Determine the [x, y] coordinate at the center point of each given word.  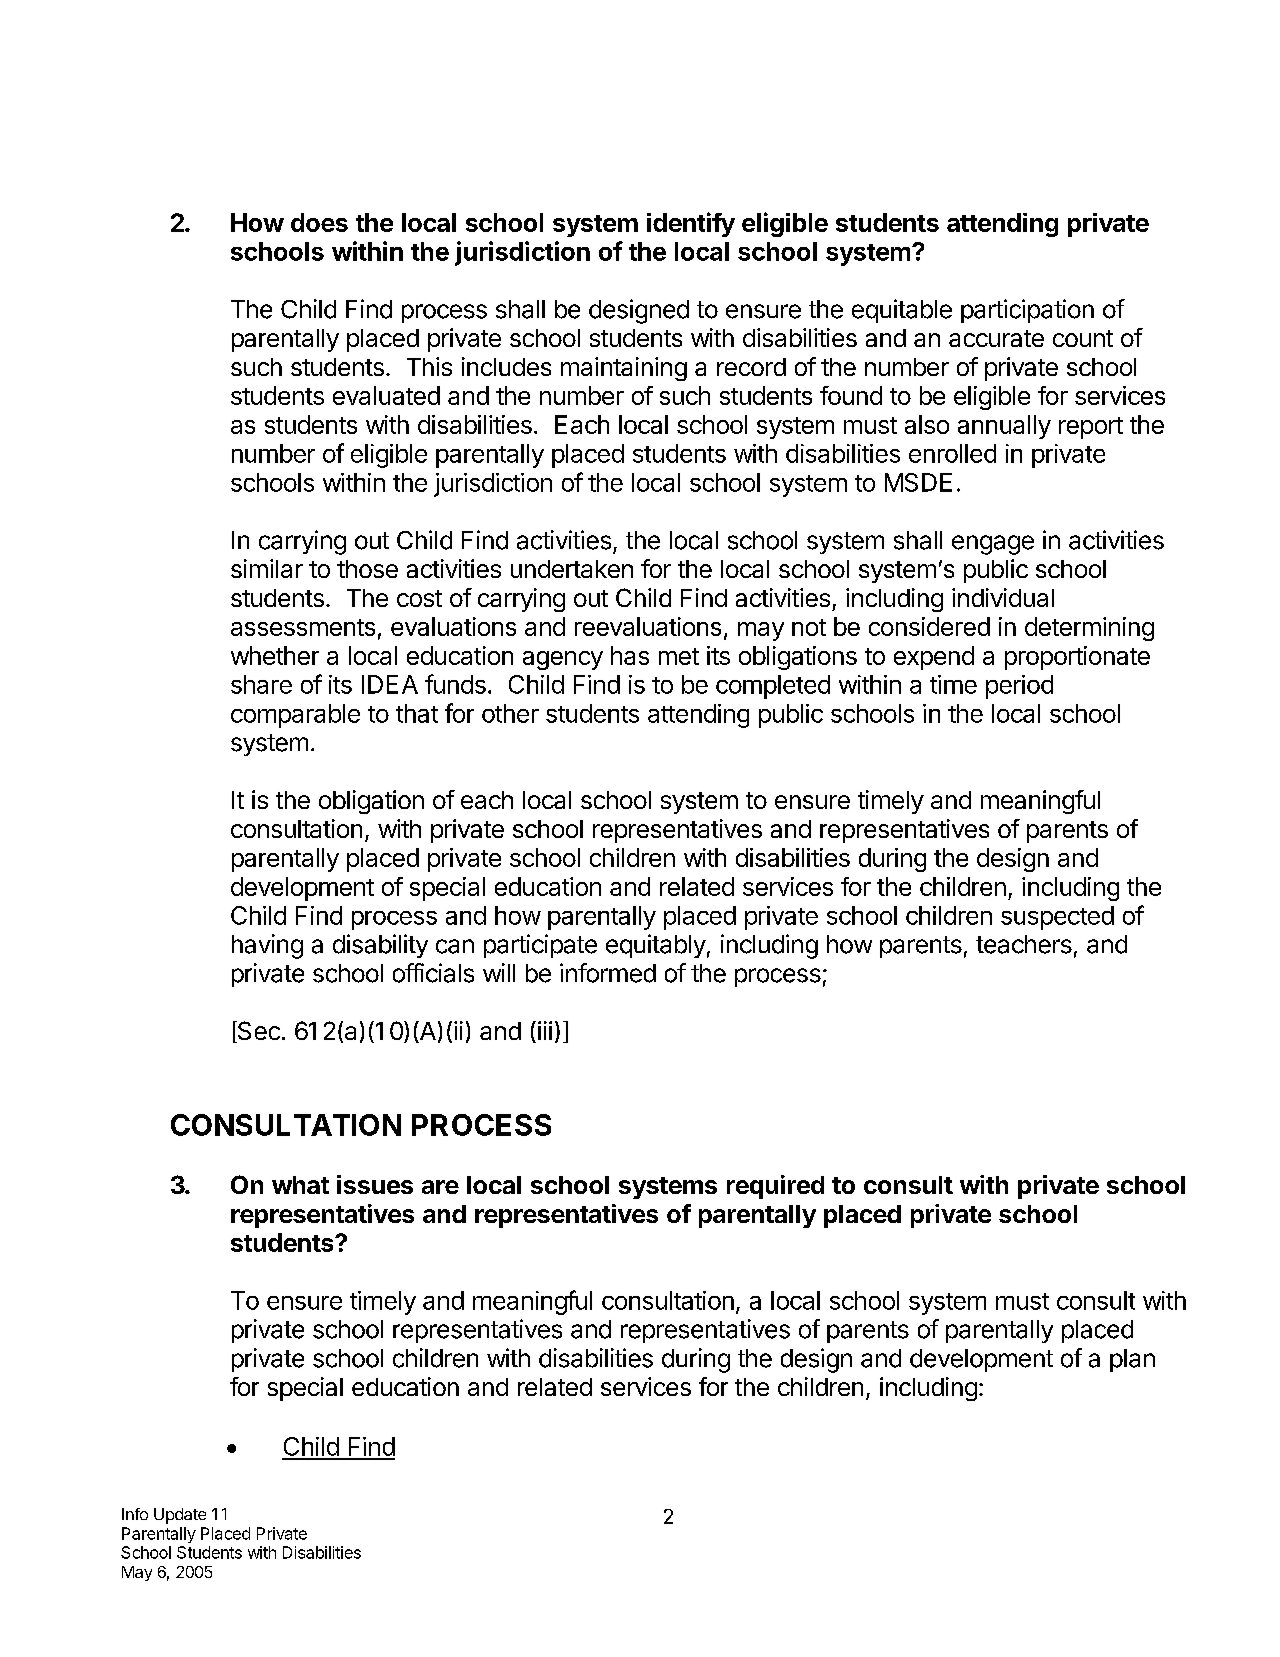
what [300, 1185]
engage [993, 545]
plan [1132, 1360]
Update [180, 1516]
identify [691, 224]
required [775, 1187]
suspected [1057, 918]
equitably [656, 946]
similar [267, 568]
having [267, 946]
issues [375, 1184]
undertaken [572, 569]
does [319, 222]
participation [1027, 311]
